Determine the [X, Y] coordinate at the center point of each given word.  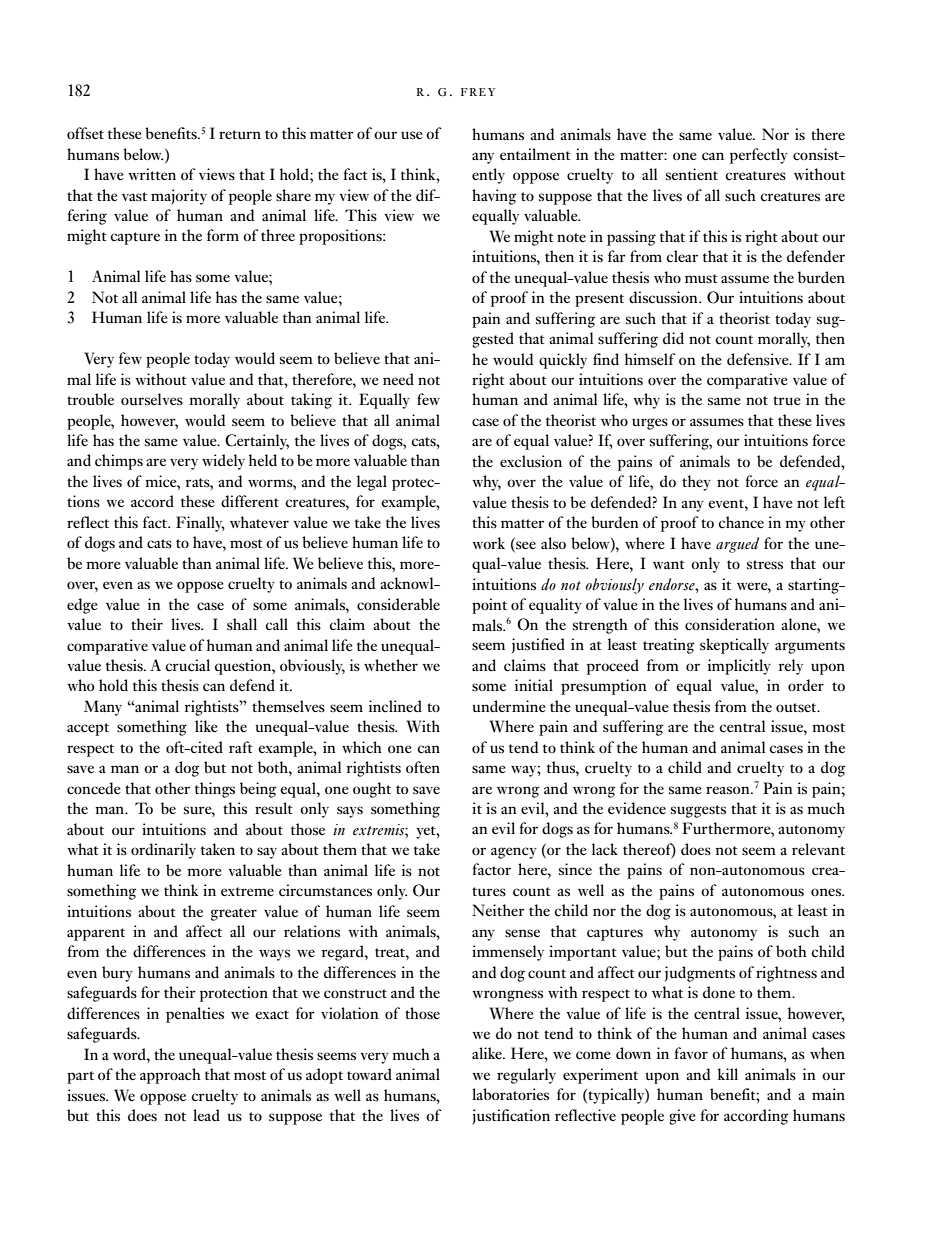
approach [170, 1076]
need [398, 379]
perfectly [759, 156]
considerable [398, 604]
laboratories [510, 1094]
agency [514, 853]
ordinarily [163, 851]
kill [728, 1074]
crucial [187, 665]
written [152, 174]
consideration [730, 624]
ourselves [152, 399]
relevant [818, 849]
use [412, 135]
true [787, 400]
